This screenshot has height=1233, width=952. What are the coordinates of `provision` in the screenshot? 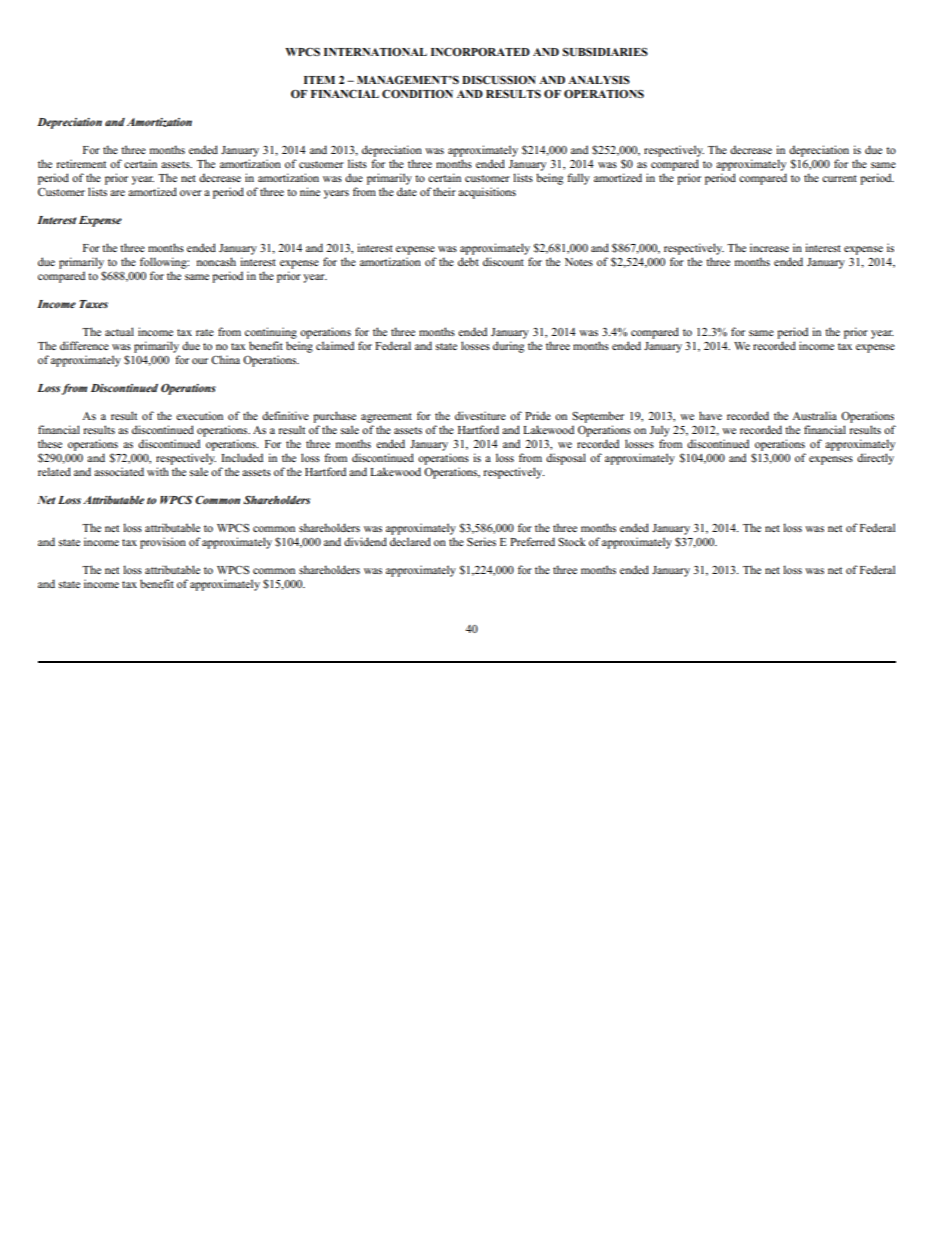 It's located at (163, 543).
